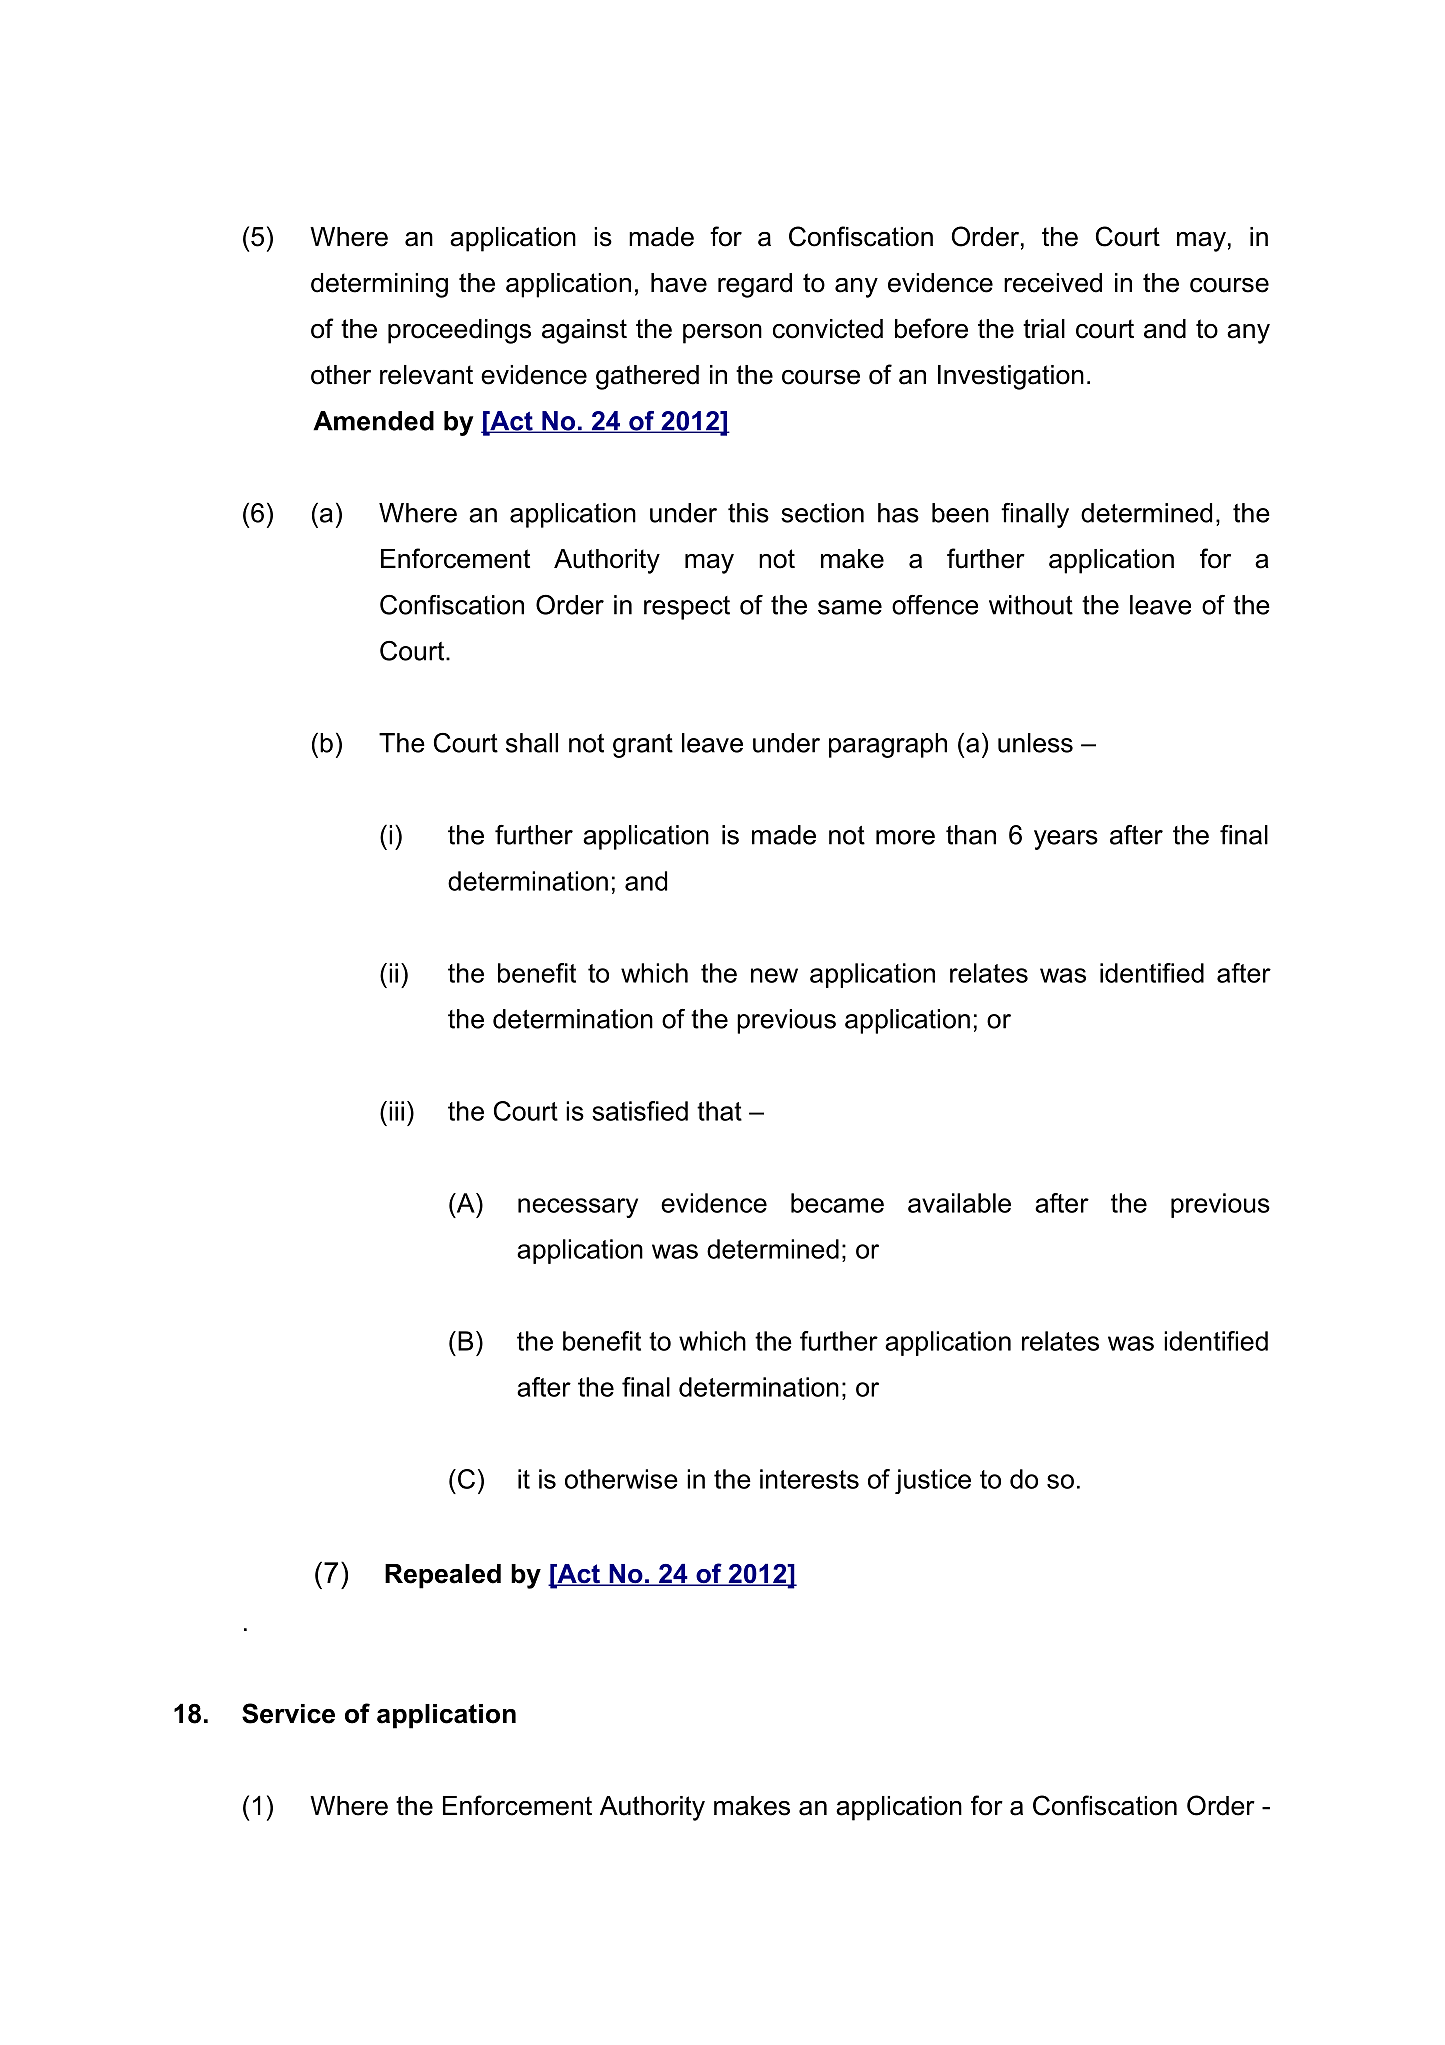  I want to click on shall, so click(532, 743).
